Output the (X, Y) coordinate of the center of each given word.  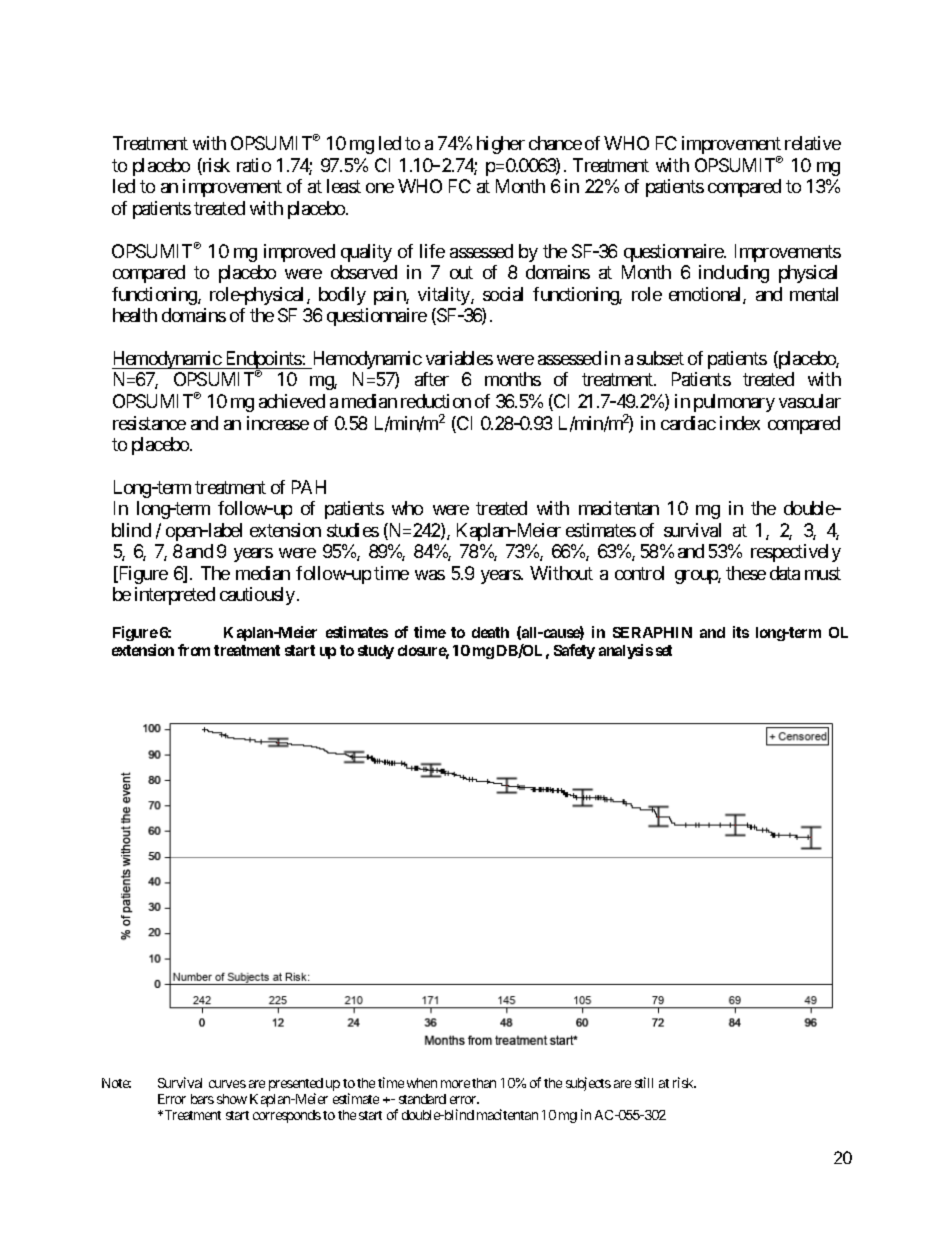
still (644, 1082)
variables (459, 358)
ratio (254, 165)
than (484, 1083)
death (490, 632)
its (741, 632)
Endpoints (263, 361)
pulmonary (734, 403)
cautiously (257, 596)
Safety (574, 651)
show (232, 1099)
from (194, 650)
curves (227, 1084)
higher (501, 145)
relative (813, 143)
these (746, 573)
